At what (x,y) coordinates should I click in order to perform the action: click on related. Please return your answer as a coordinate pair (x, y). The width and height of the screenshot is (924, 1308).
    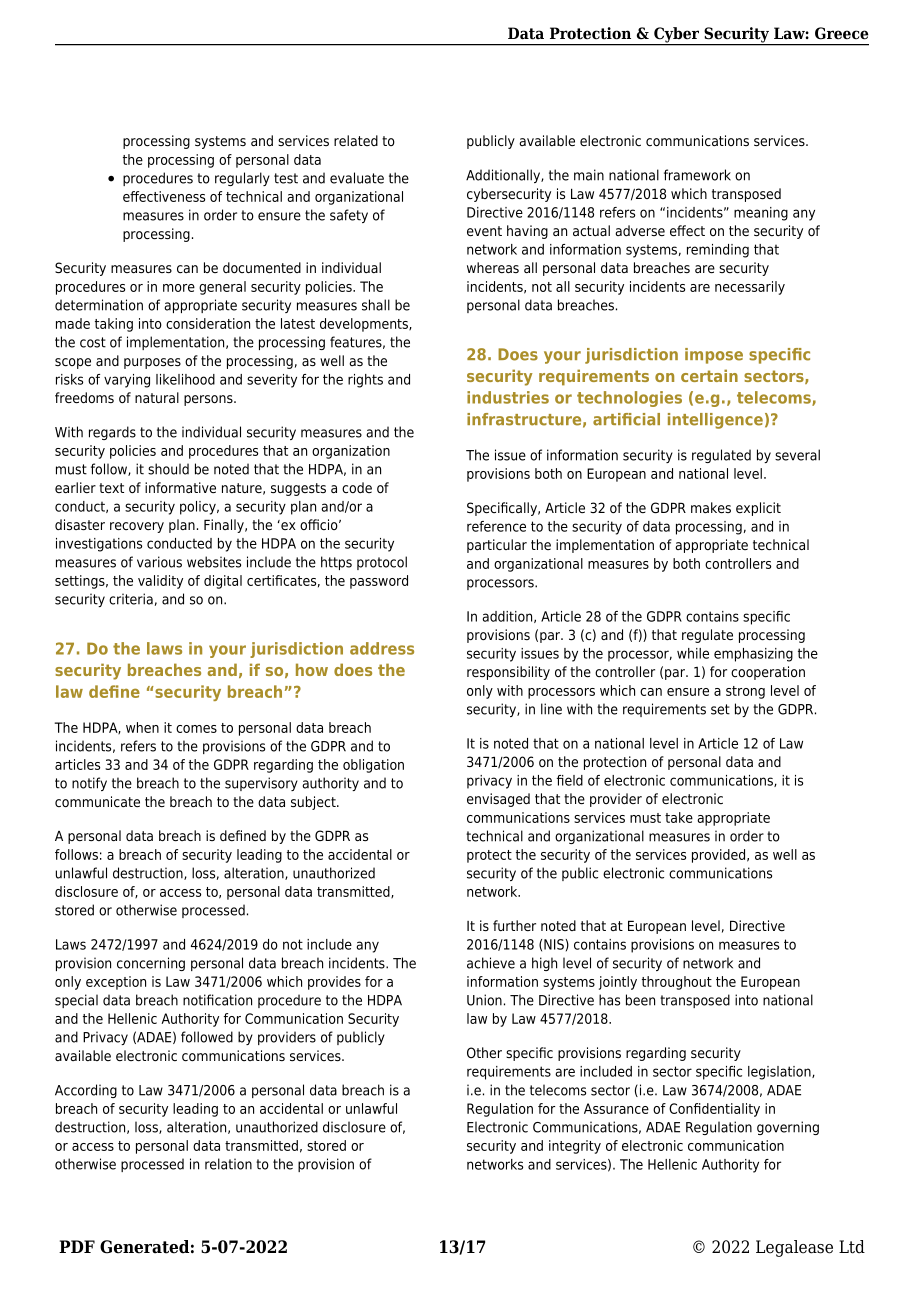
    Looking at the image, I should click on (356, 140).
